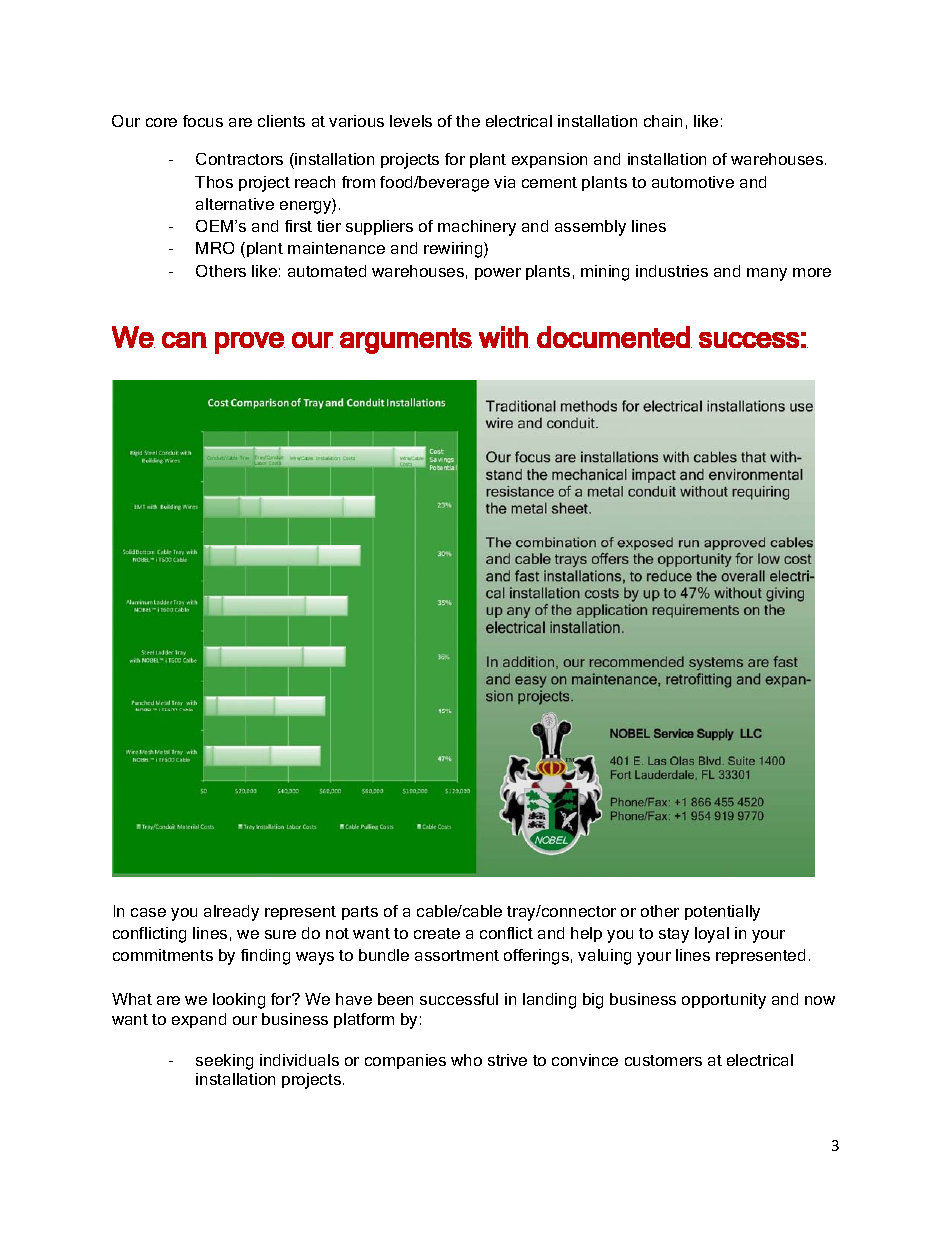 Image resolution: width=952 pixels, height=1233 pixels. What do you see at coordinates (614, 337) in the screenshot?
I see `documented` at bounding box center [614, 337].
